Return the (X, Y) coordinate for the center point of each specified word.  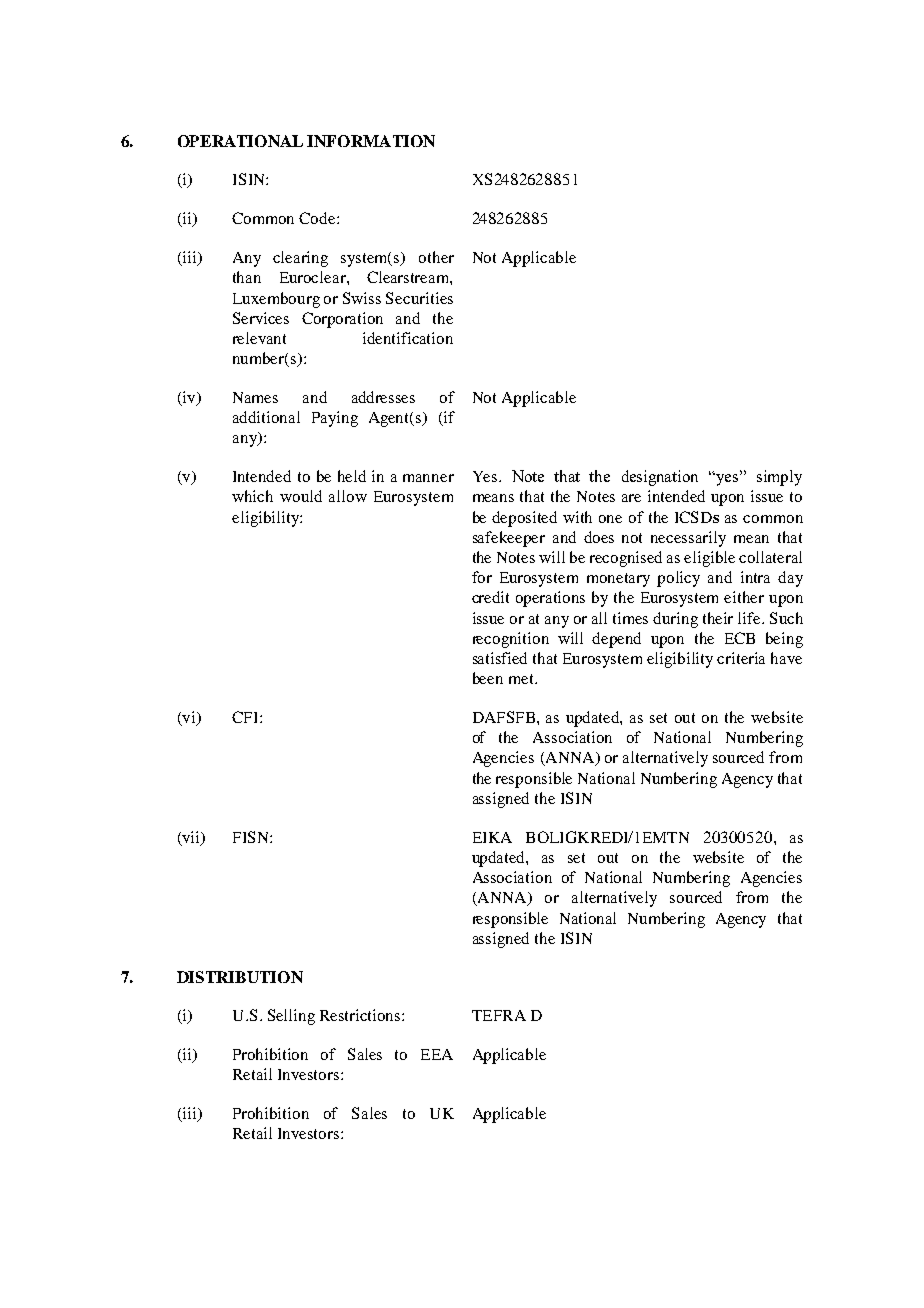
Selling (291, 1017)
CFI (246, 717)
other (436, 257)
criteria (741, 658)
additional (266, 417)
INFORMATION (371, 141)
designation (660, 478)
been (488, 678)
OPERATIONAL (240, 141)
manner (428, 478)
